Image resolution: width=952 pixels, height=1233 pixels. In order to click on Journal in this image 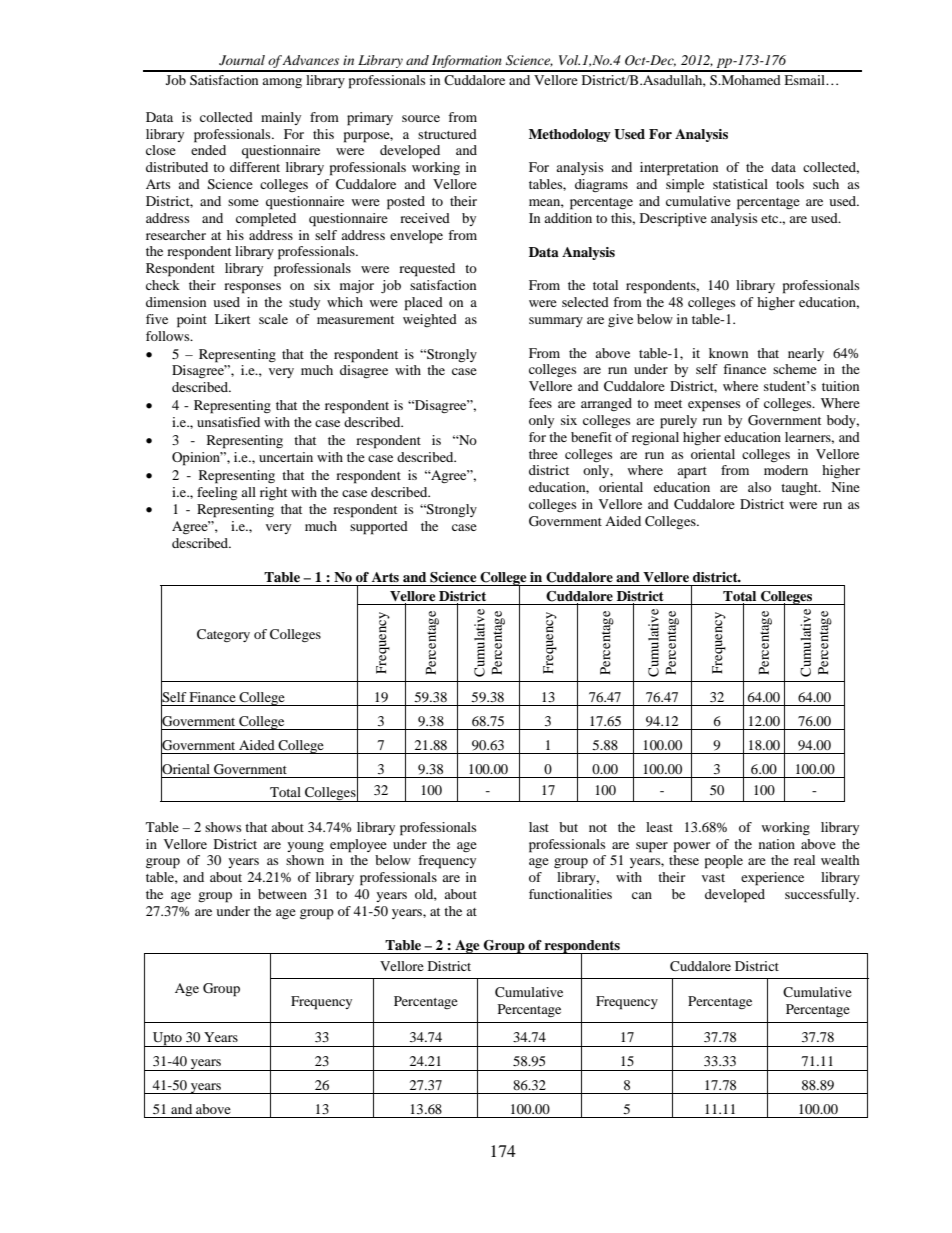, I will do `click(242, 60)`.
